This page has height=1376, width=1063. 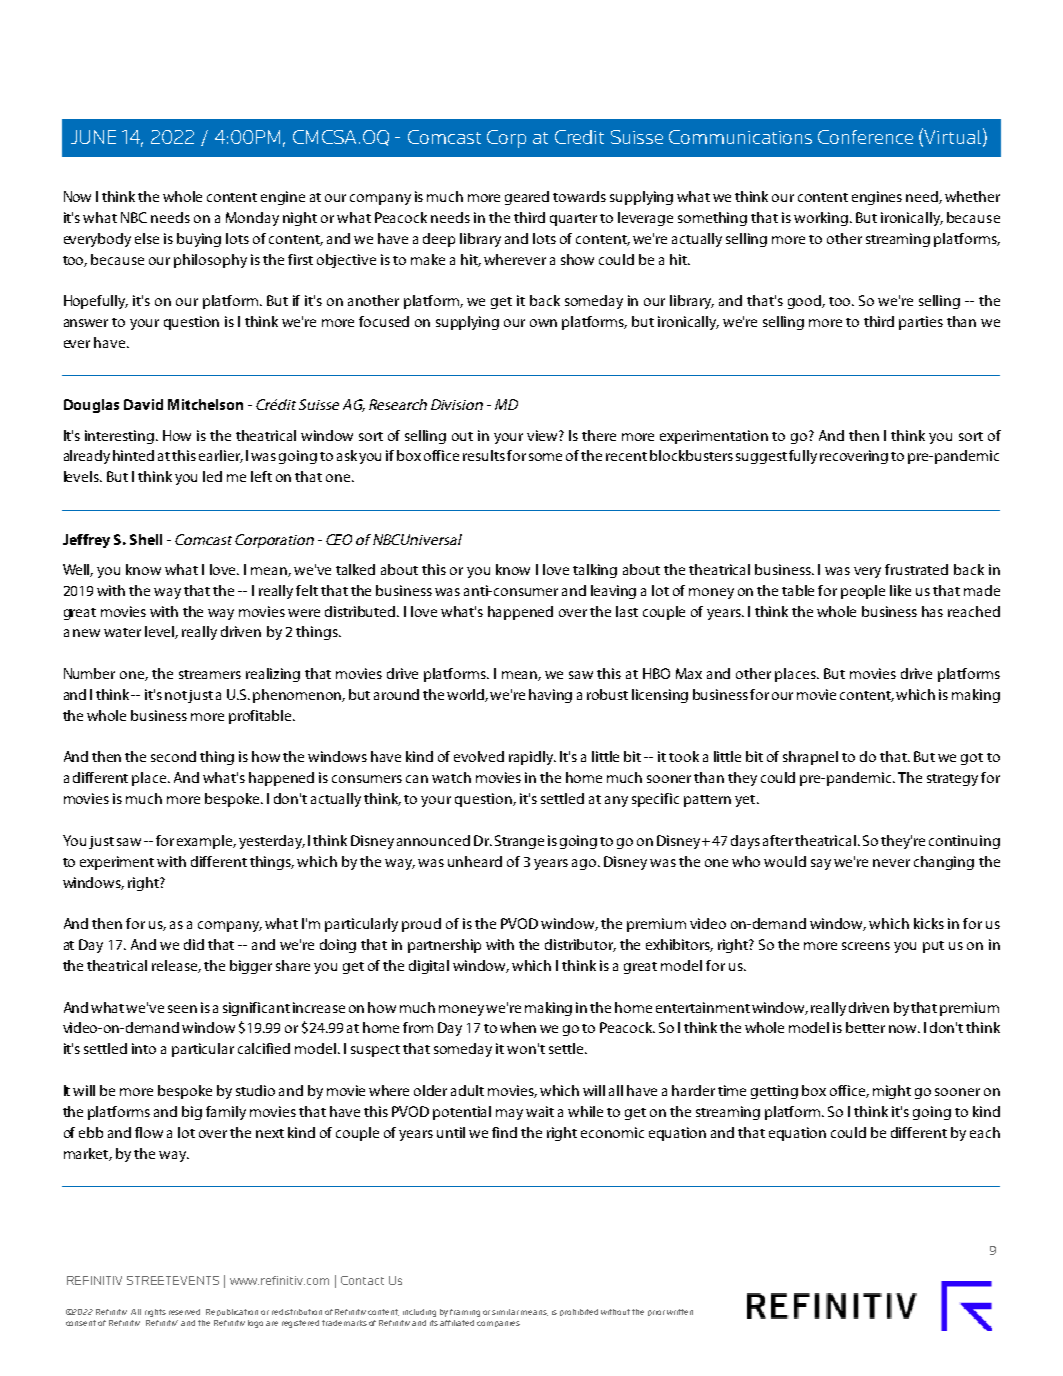 What do you see at coordinates (527, 198) in the page?
I see `geared` at bounding box center [527, 198].
